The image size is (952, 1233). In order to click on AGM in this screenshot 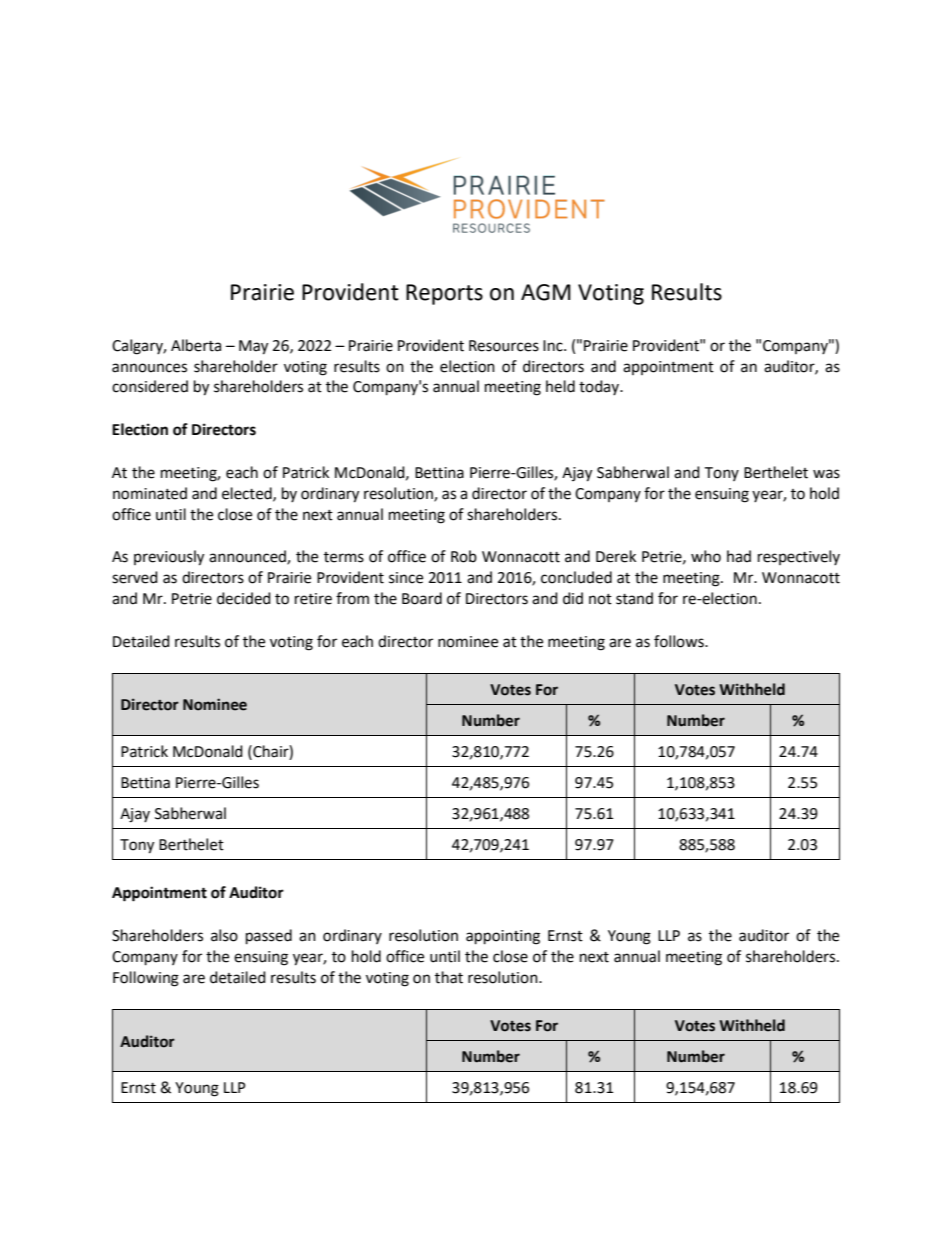, I will do `click(546, 292)`.
